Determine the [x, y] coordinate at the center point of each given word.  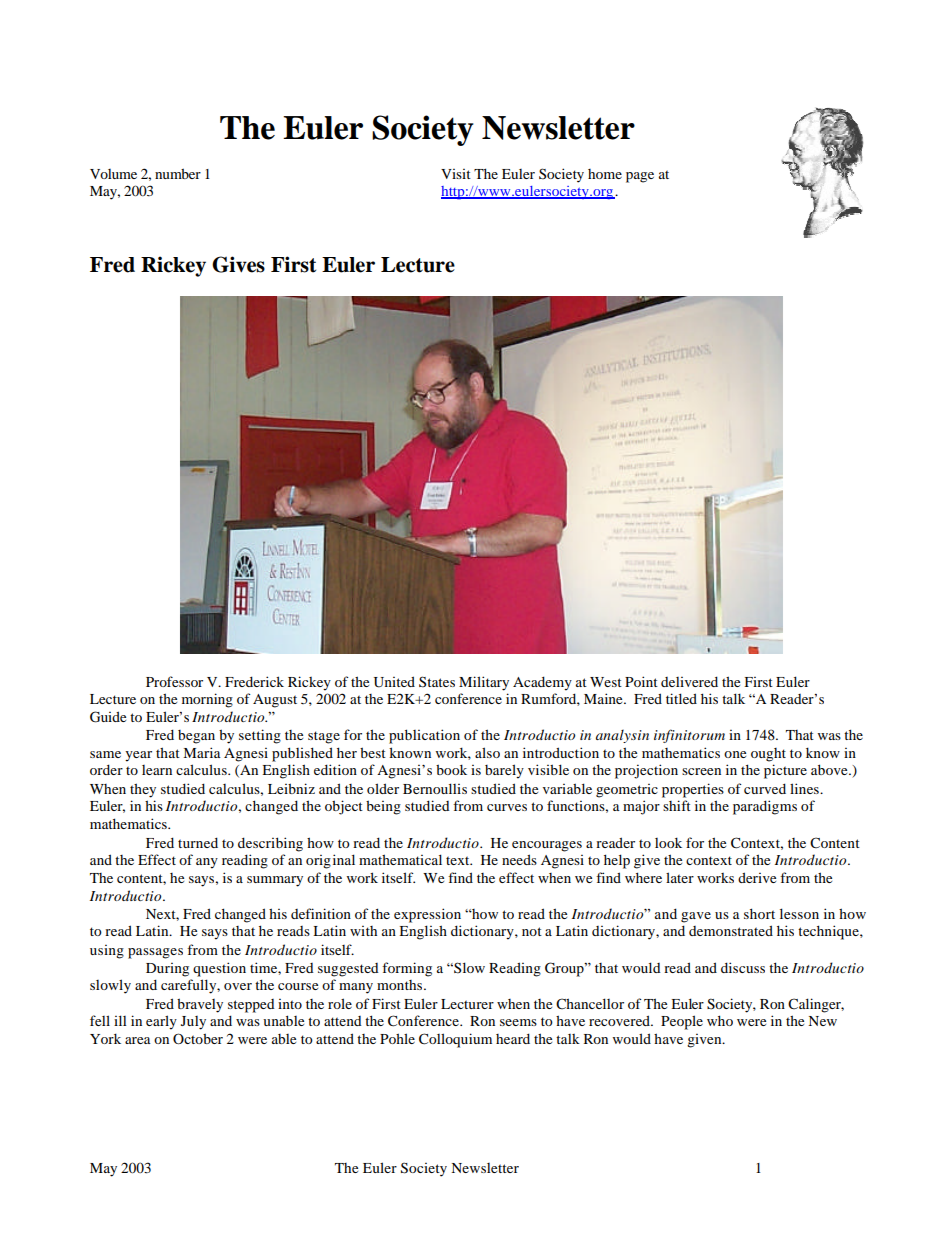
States [437, 681]
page [640, 177]
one [735, 754]
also [487, 752]
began [196, 737]
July [193, 1023]
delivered [689, 681]
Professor [174, 681]
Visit [456, 174]
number [178, 173]
